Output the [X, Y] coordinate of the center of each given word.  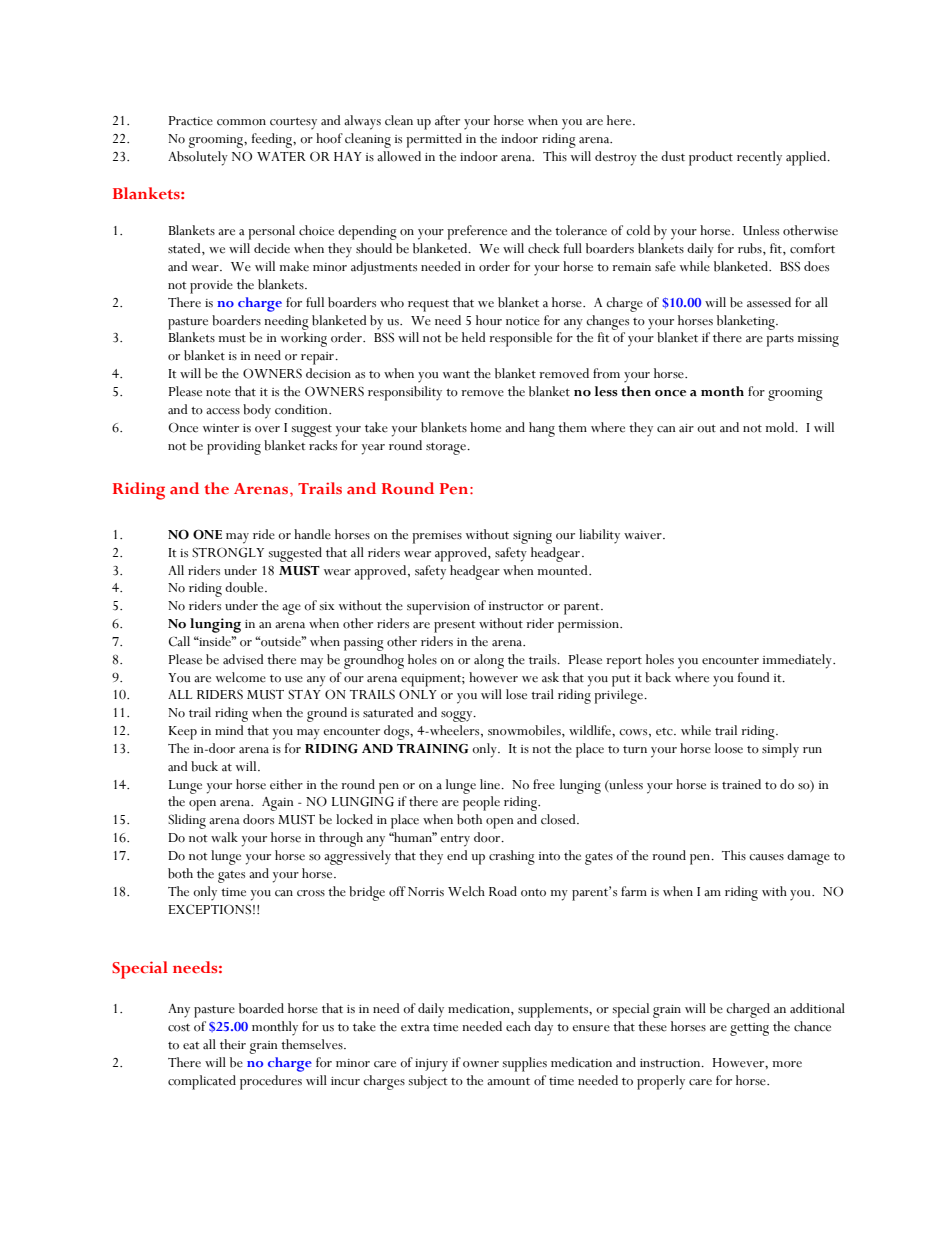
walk [224, 837]
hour [489, 320]
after [447, 120]
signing [532, 537]
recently [759, 158]
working [304, 339]
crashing [512, 857]
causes [766, 857]
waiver [644, 535]
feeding [273, 140]
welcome [241, 677]
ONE [207, 534]
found [753, 677]
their [233, 1044]
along [489, 661]
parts [780, 341]
